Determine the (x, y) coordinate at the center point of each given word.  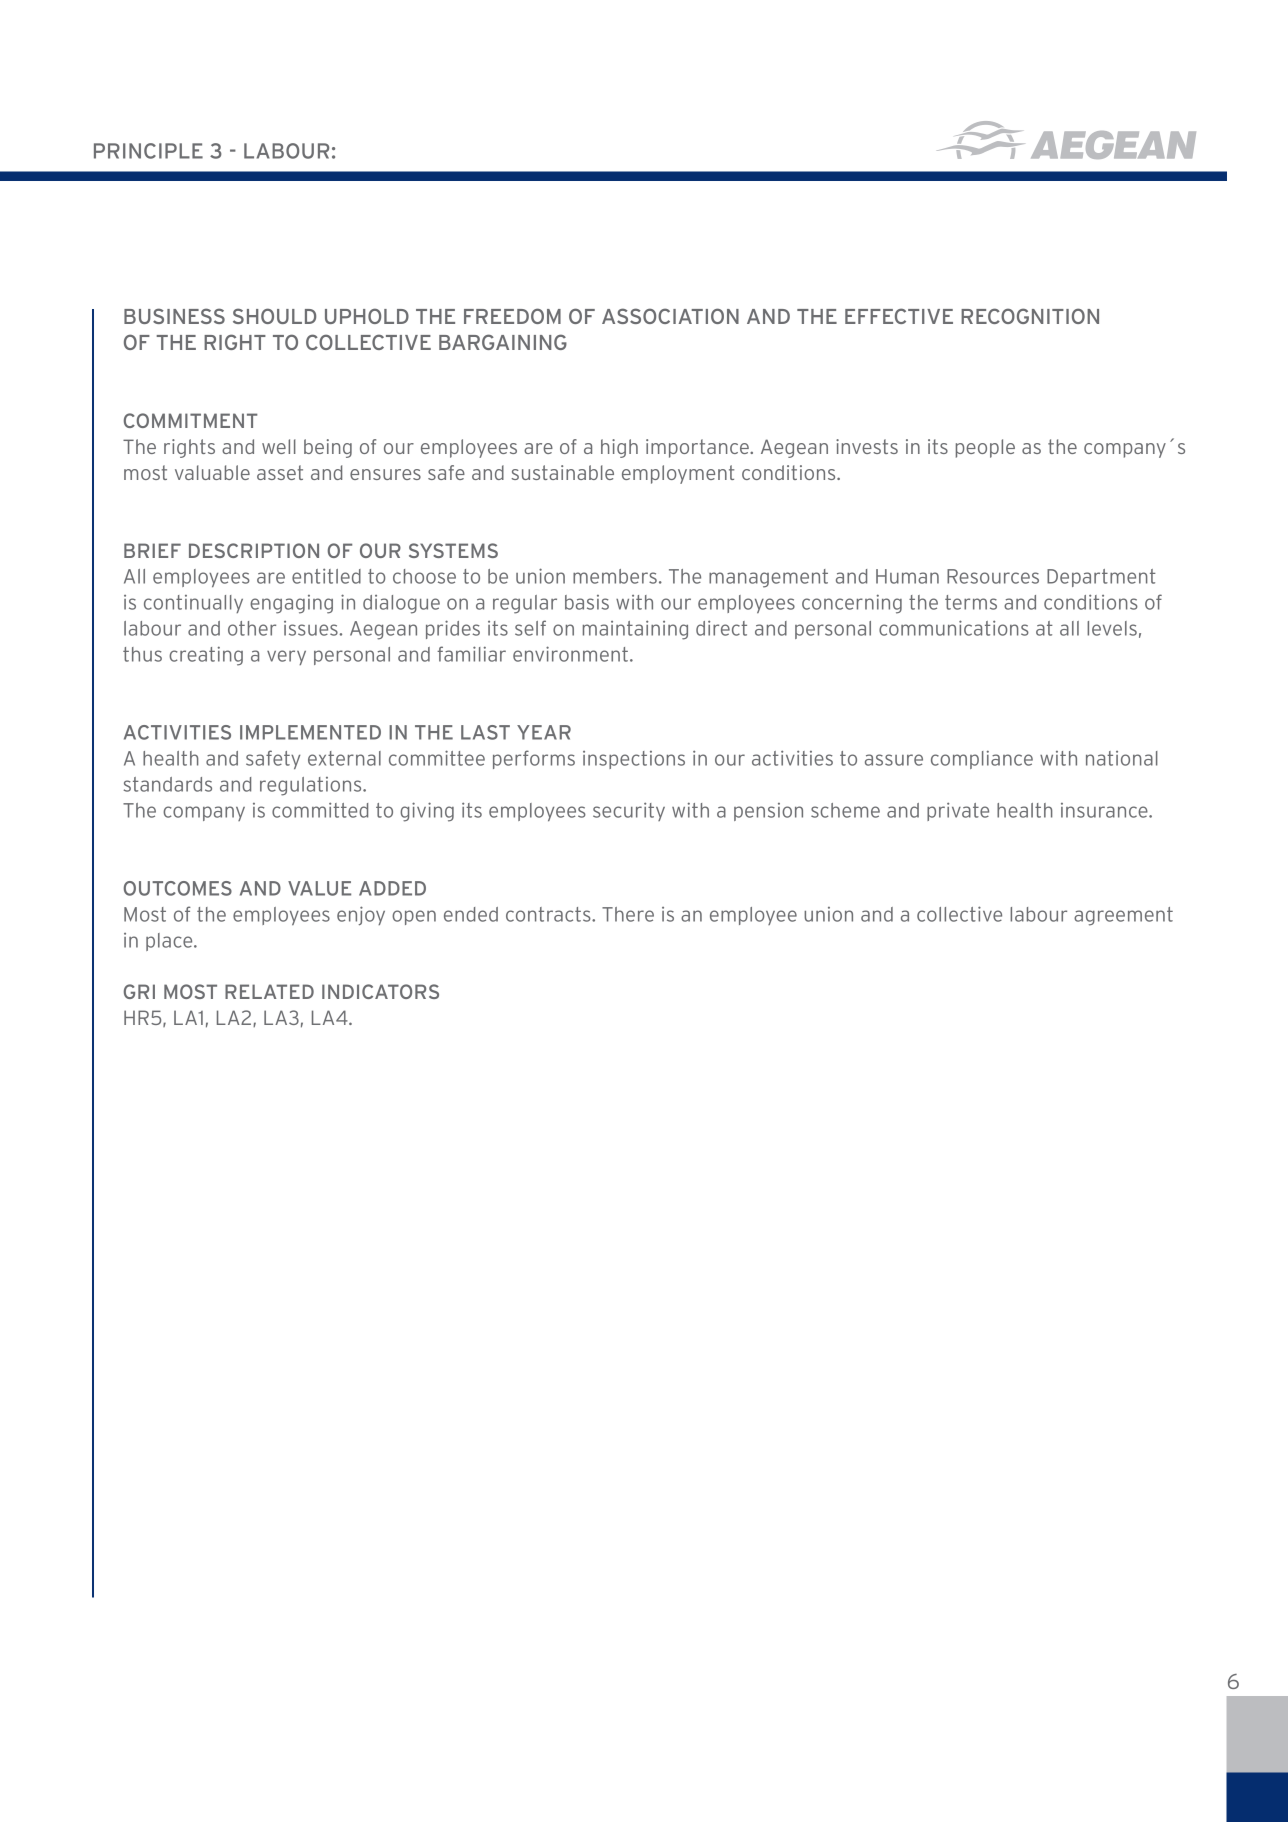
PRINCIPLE (148, 151)
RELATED (269, 991)
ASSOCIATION (670, 316)
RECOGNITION (1030, 316)
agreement (1123, 916)
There (628, 914)
